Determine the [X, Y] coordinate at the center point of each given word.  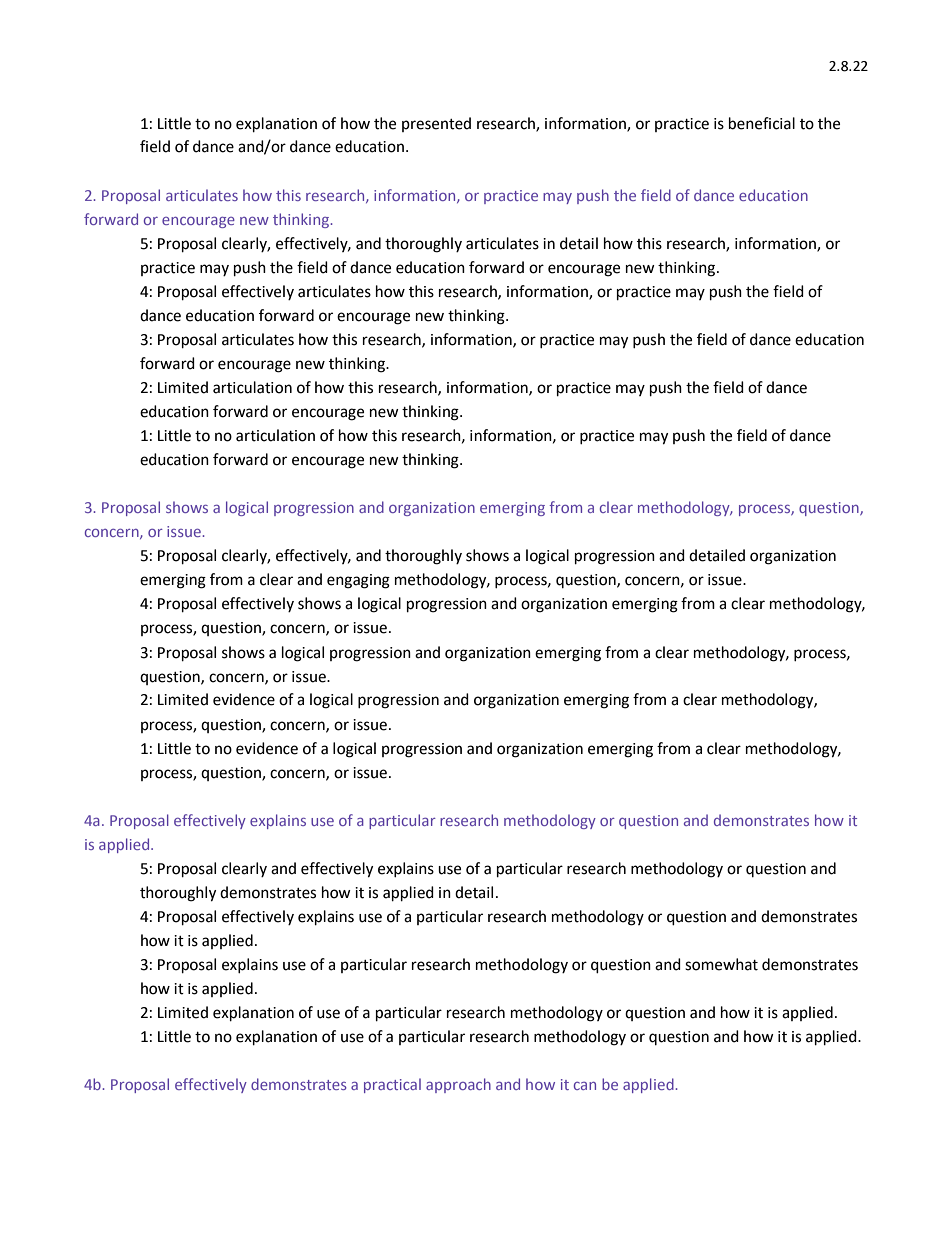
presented [436, 124]
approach [458, 1085]
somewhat [721, 964]
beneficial [762, 123]
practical [392, 1085]
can [585, 1086]
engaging [358, 581]
